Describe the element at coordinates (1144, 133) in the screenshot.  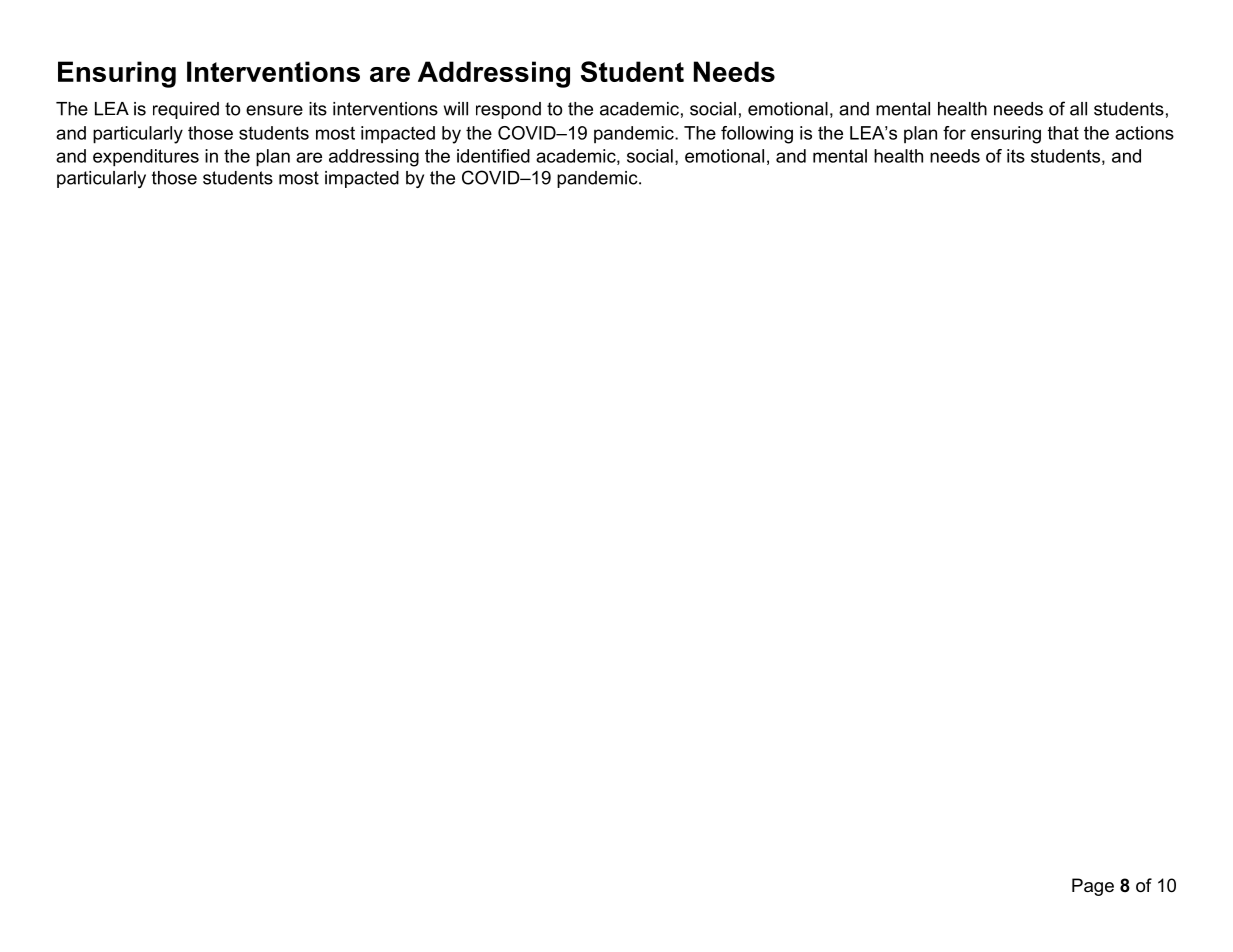
I see `actions` at that location.
